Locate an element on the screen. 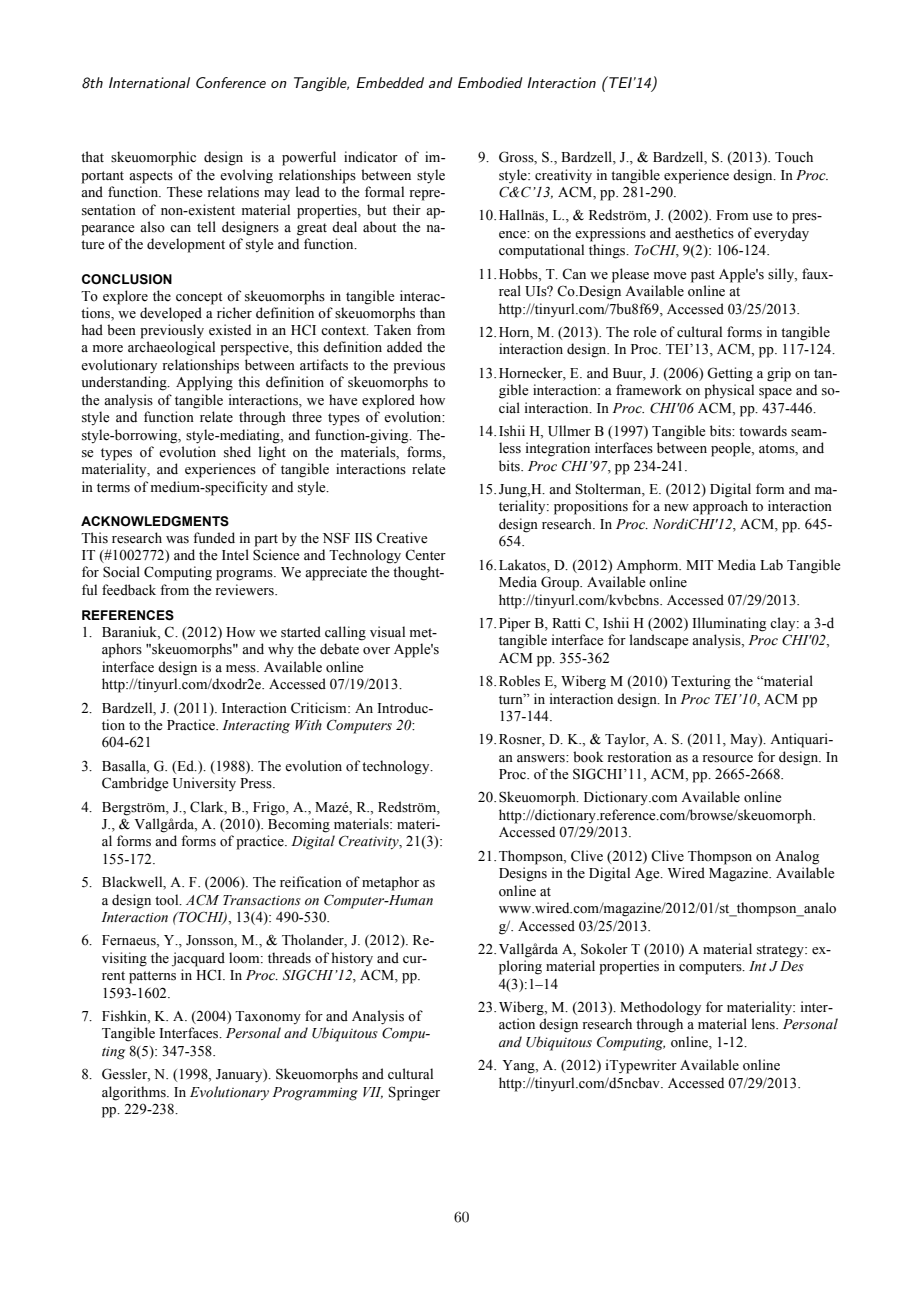  have is located at coordinates (343, 400).
